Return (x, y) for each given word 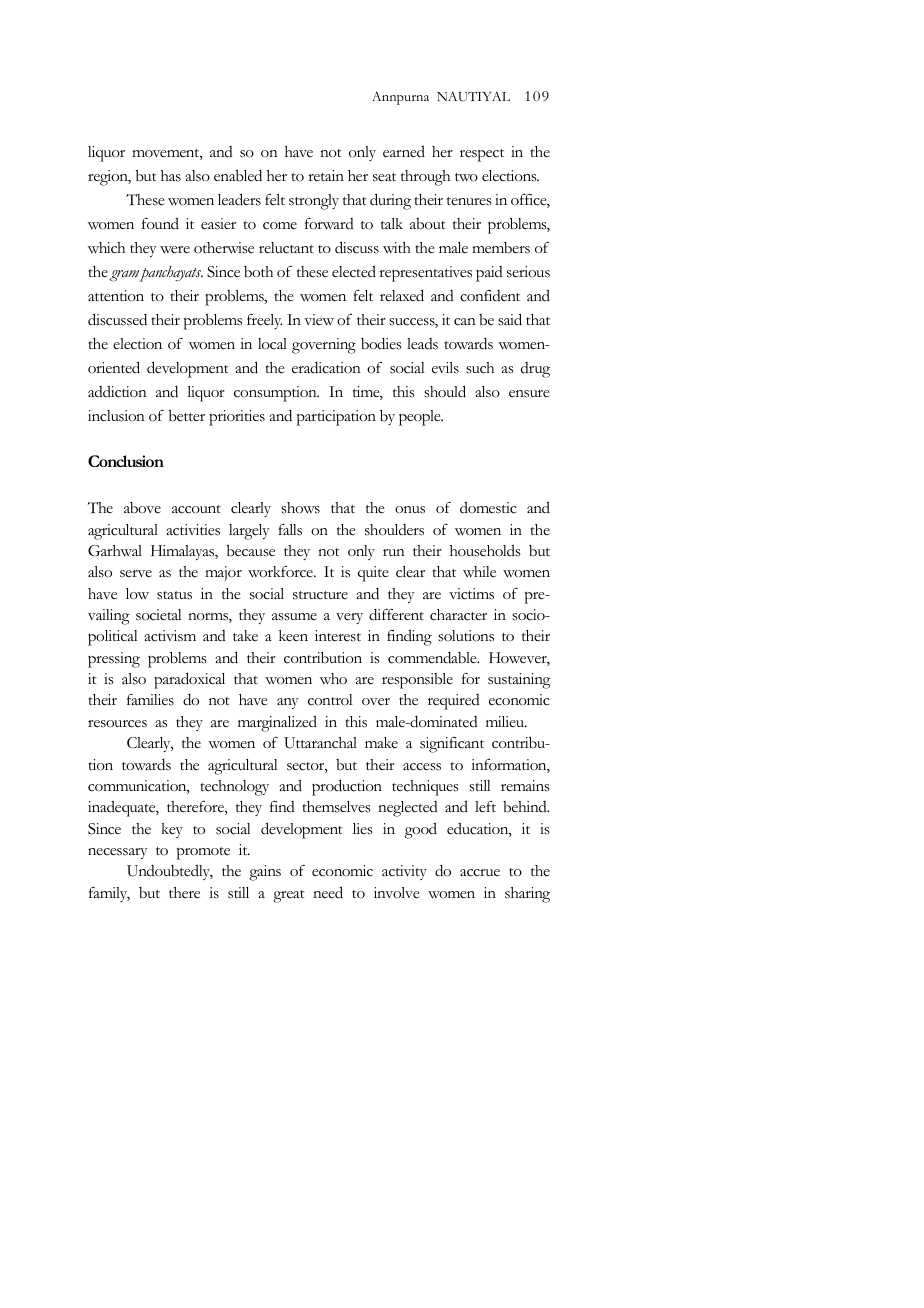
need (328, 892)
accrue (480, 873)
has (171, 176)
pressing (114, 660)
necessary (118, 853)
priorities (237, 418)
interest (338, 636)
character (458, 615)
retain (326, 175)
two (466, 177)
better (187, 416)
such (480, 368)
